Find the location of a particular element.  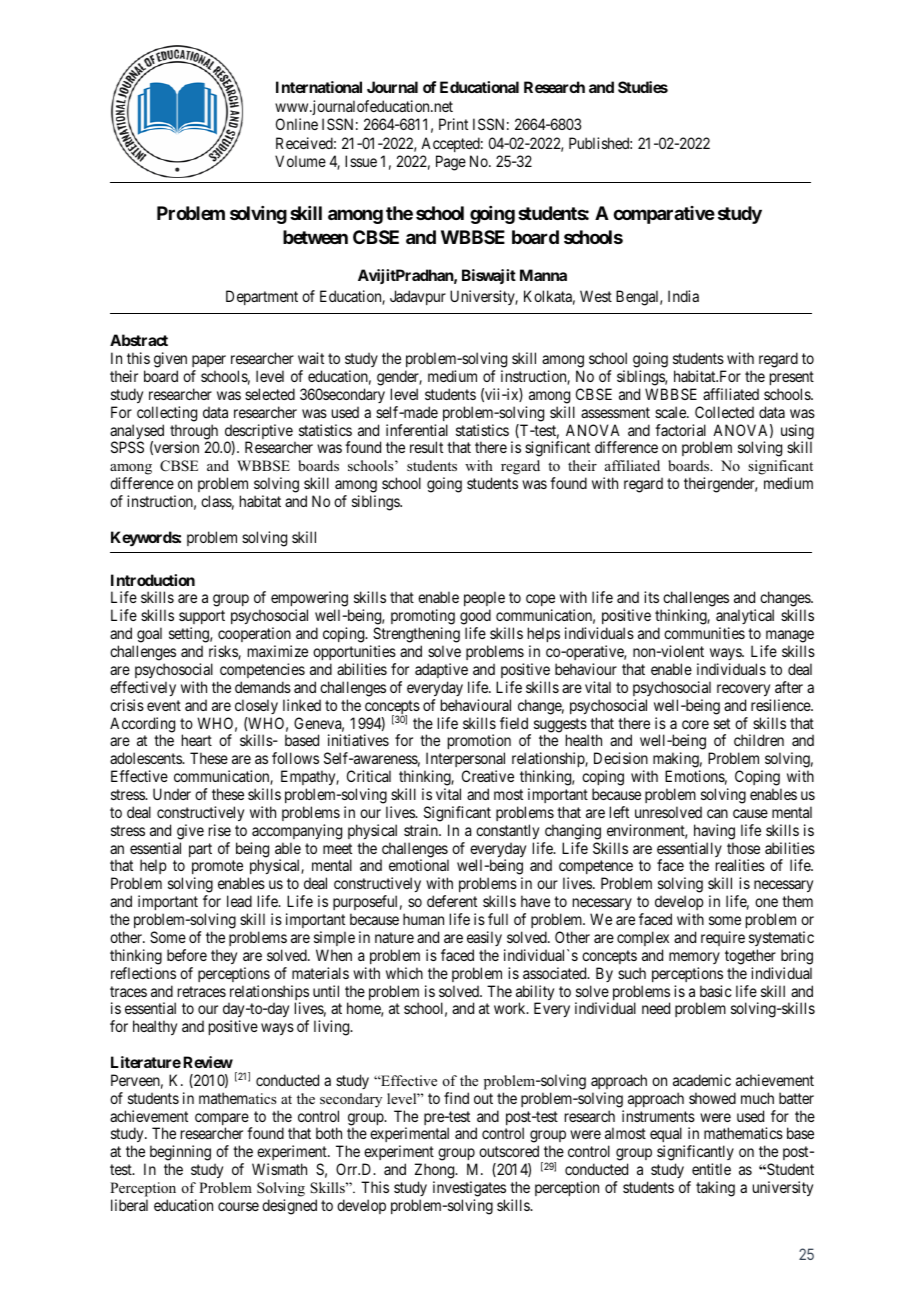

rise is located at coordinates (220, 830).
